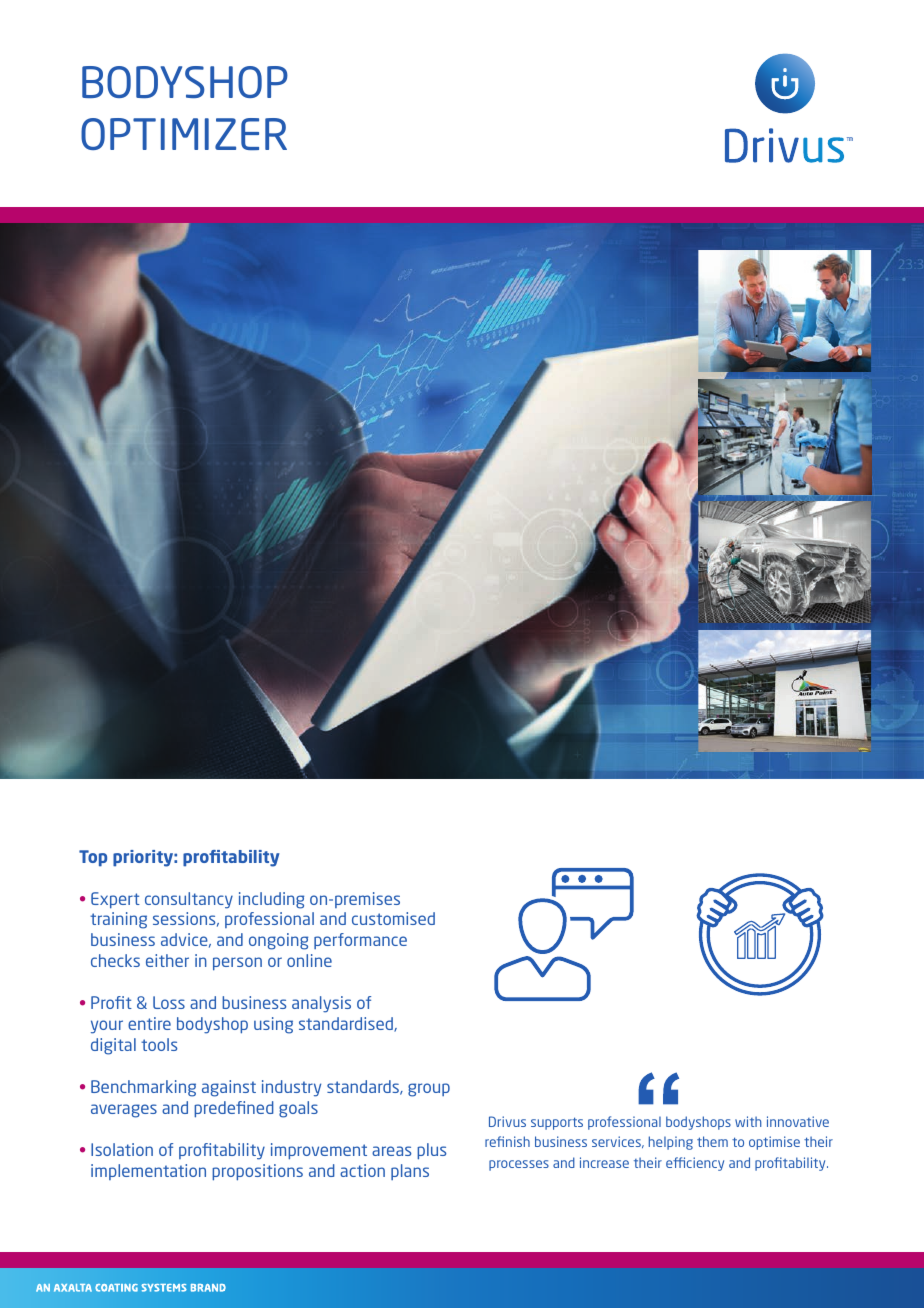 The height and width of the screenshot is (1308, 924). What do you see at coordinates (93, 858) in the screenshot?
I see `Top` at bounding box center [93, 858].
